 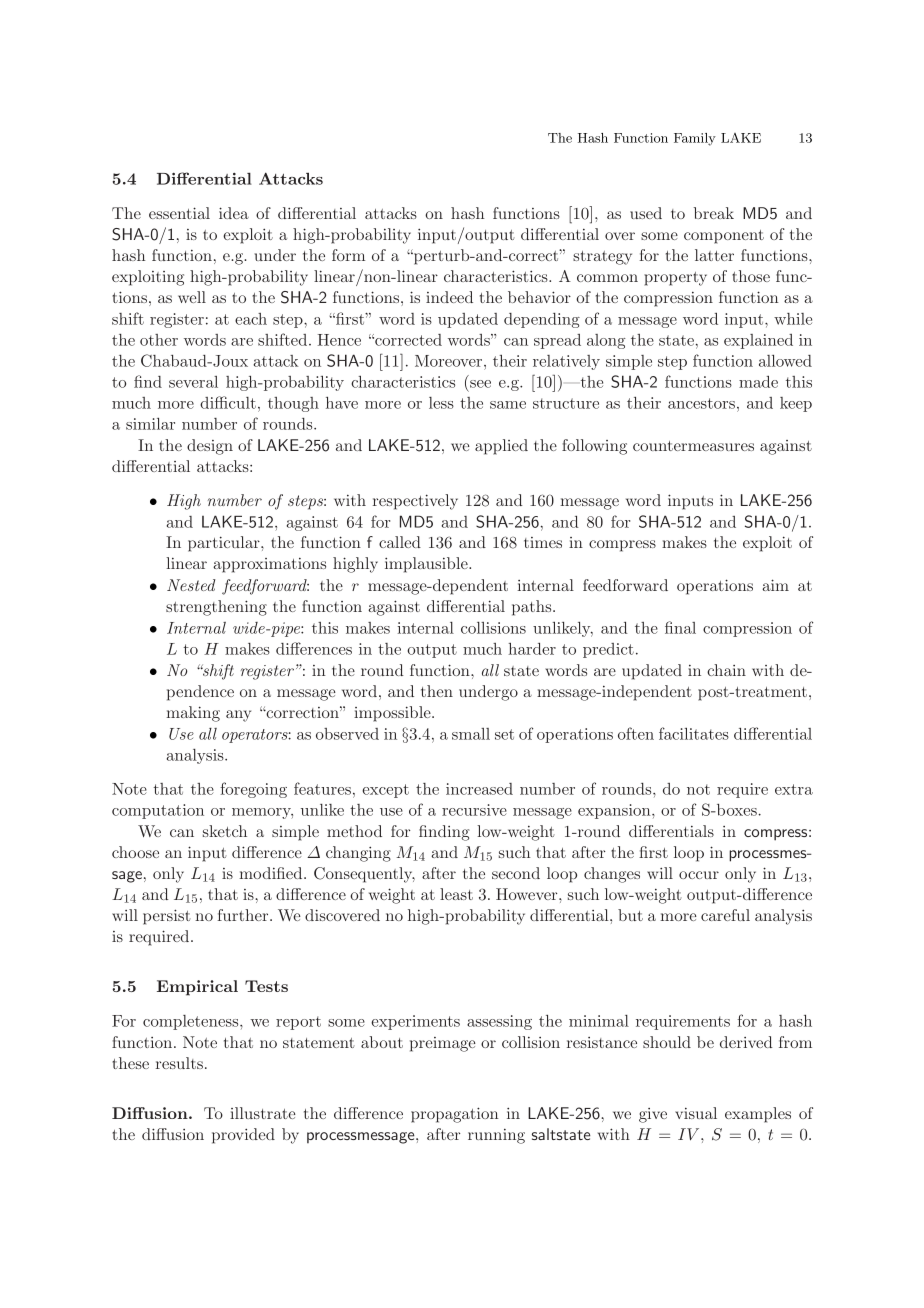 I want to click on form, so click(x=348, y=255).
